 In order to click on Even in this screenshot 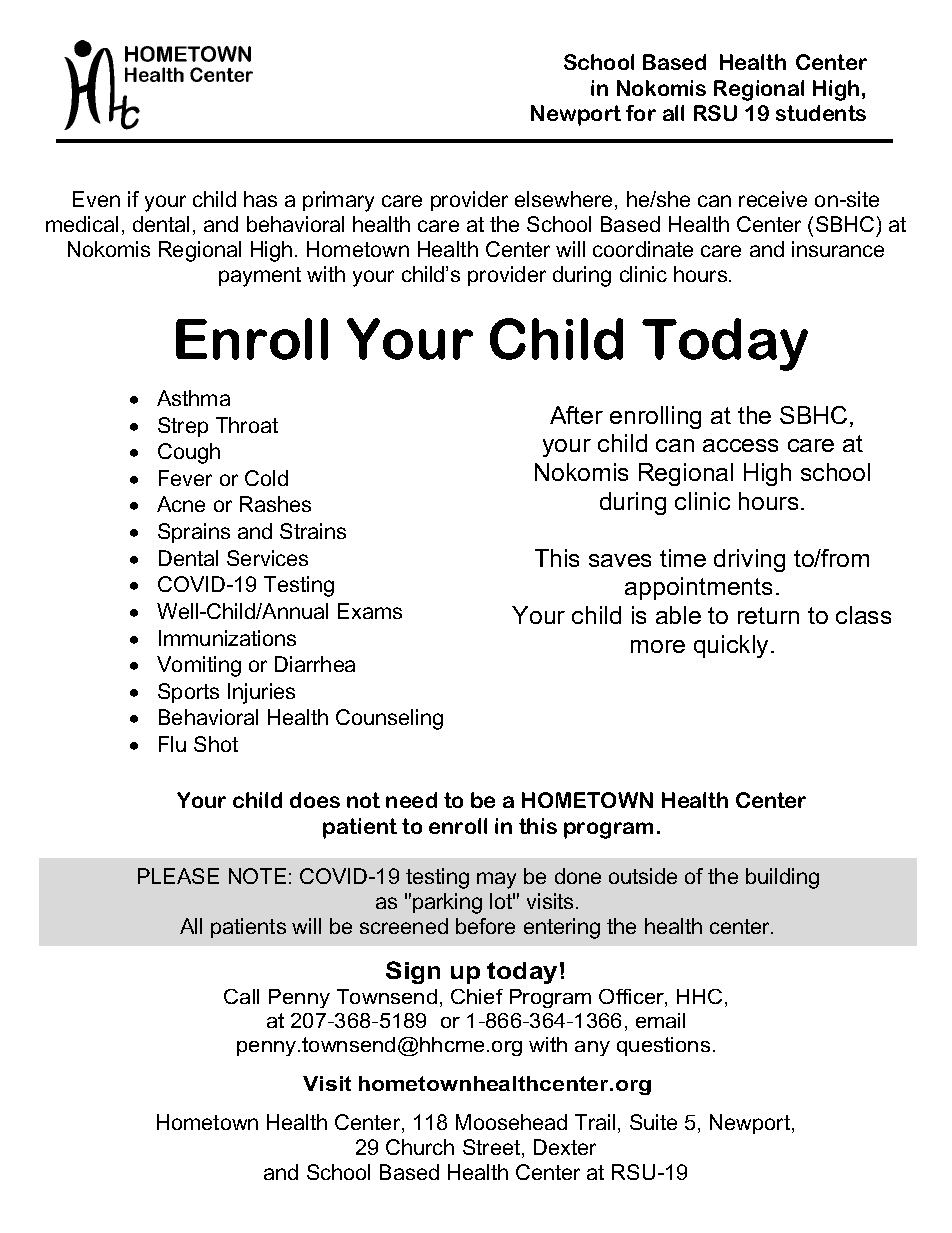, I will do `click(96, 199)`.
